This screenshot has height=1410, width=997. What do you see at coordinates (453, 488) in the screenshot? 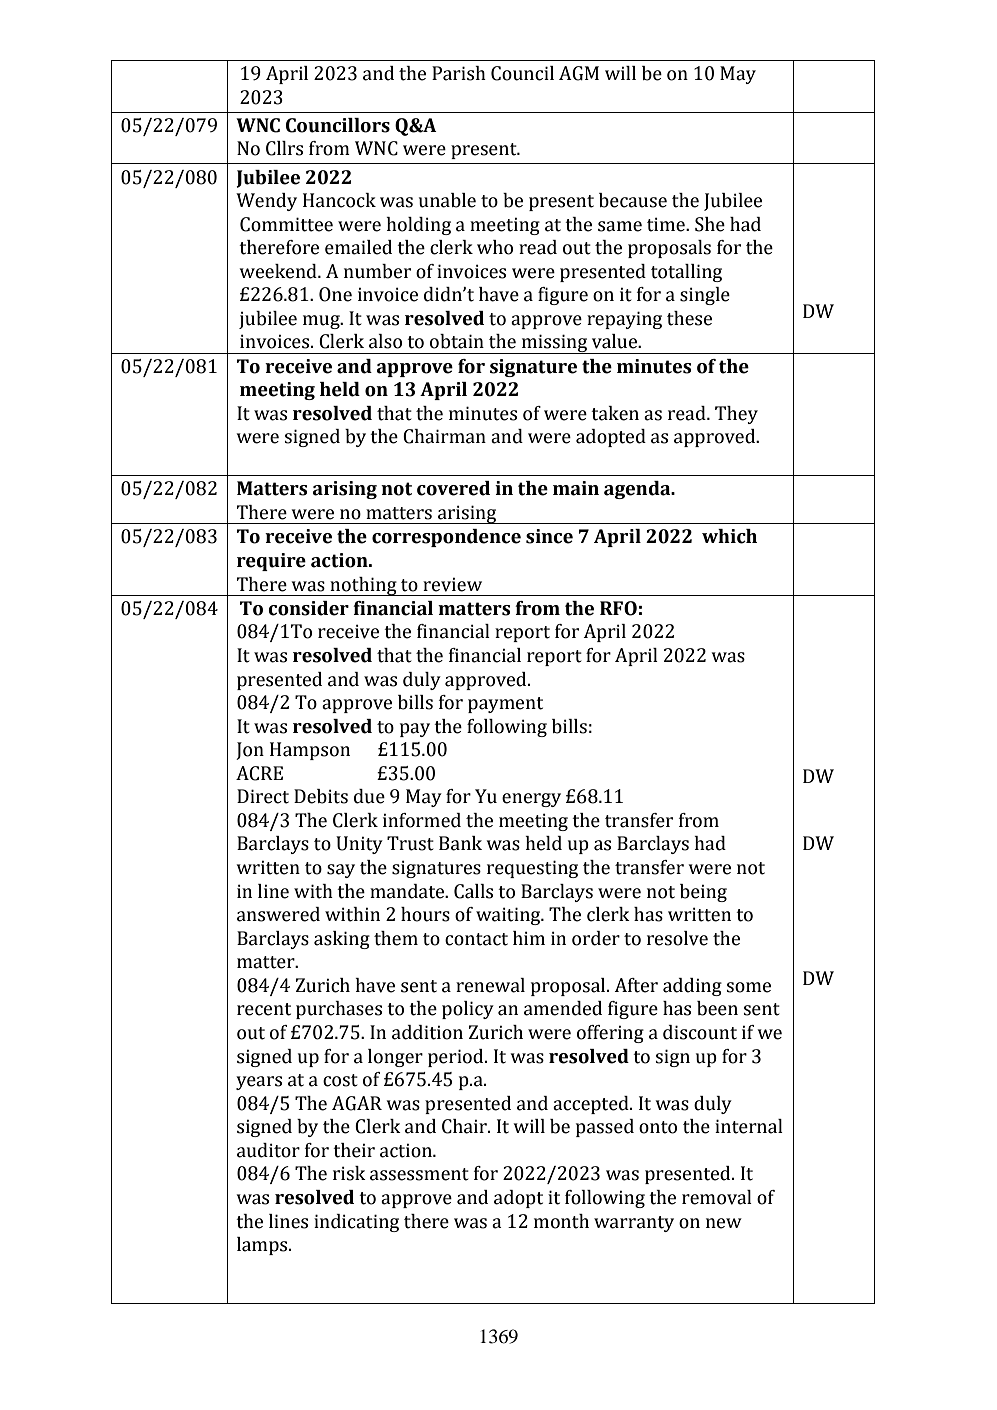
I see `covered` at bounding box center [453, 488].
